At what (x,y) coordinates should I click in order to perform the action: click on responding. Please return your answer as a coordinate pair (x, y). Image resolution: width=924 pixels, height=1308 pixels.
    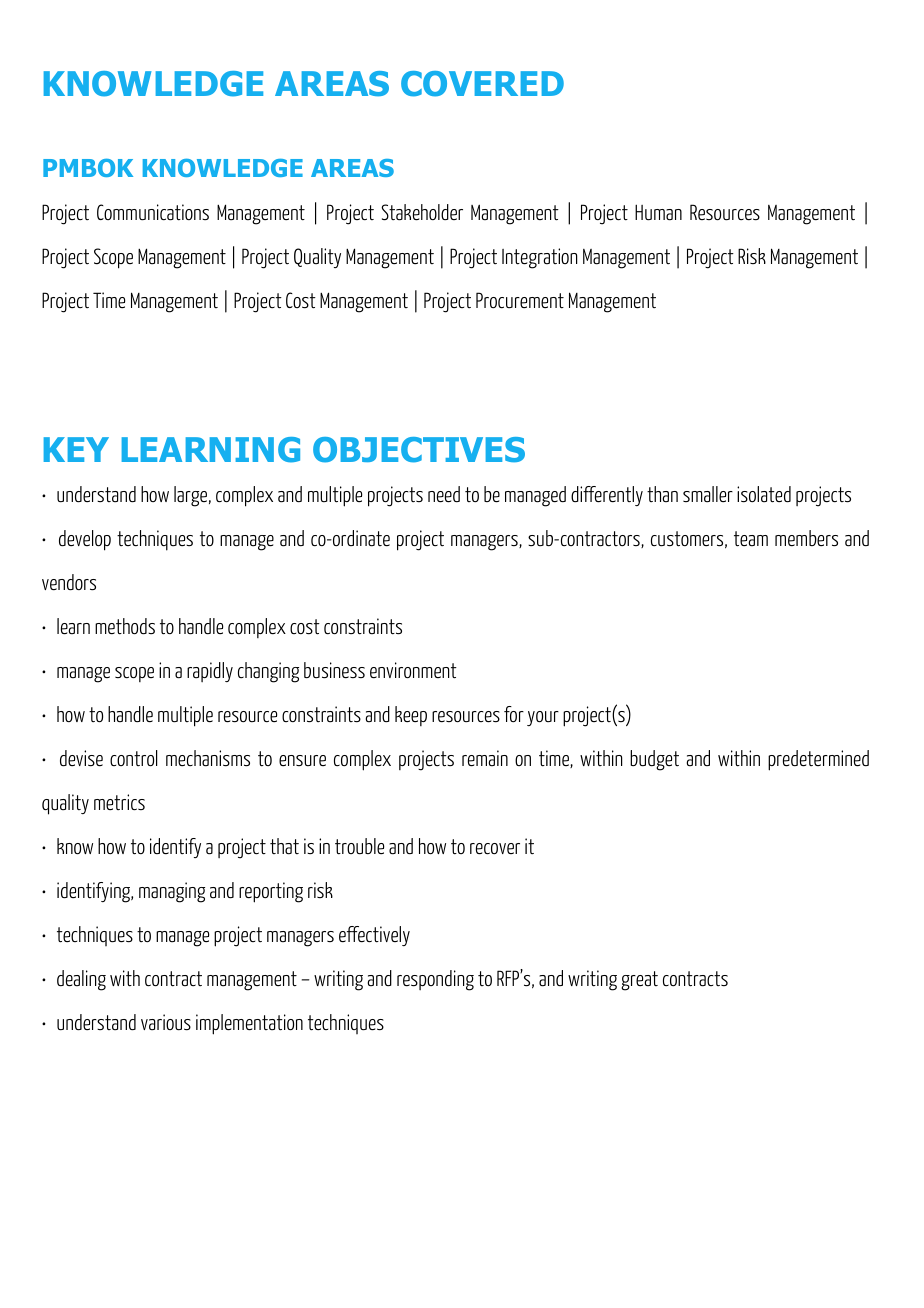
    Looking at the image, I should click on (435, 980).
